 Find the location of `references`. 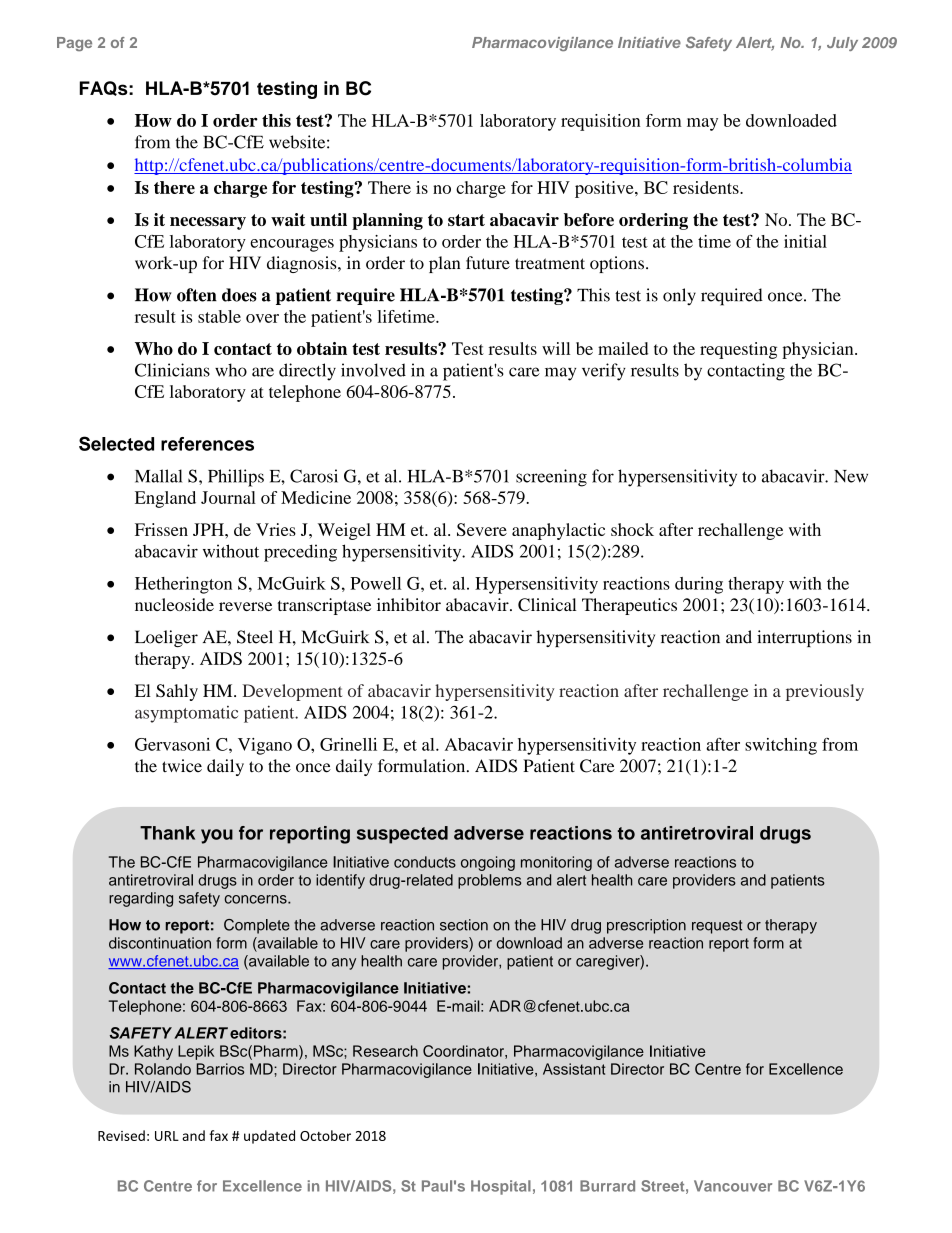

references is located at coordinates (207, 444).
